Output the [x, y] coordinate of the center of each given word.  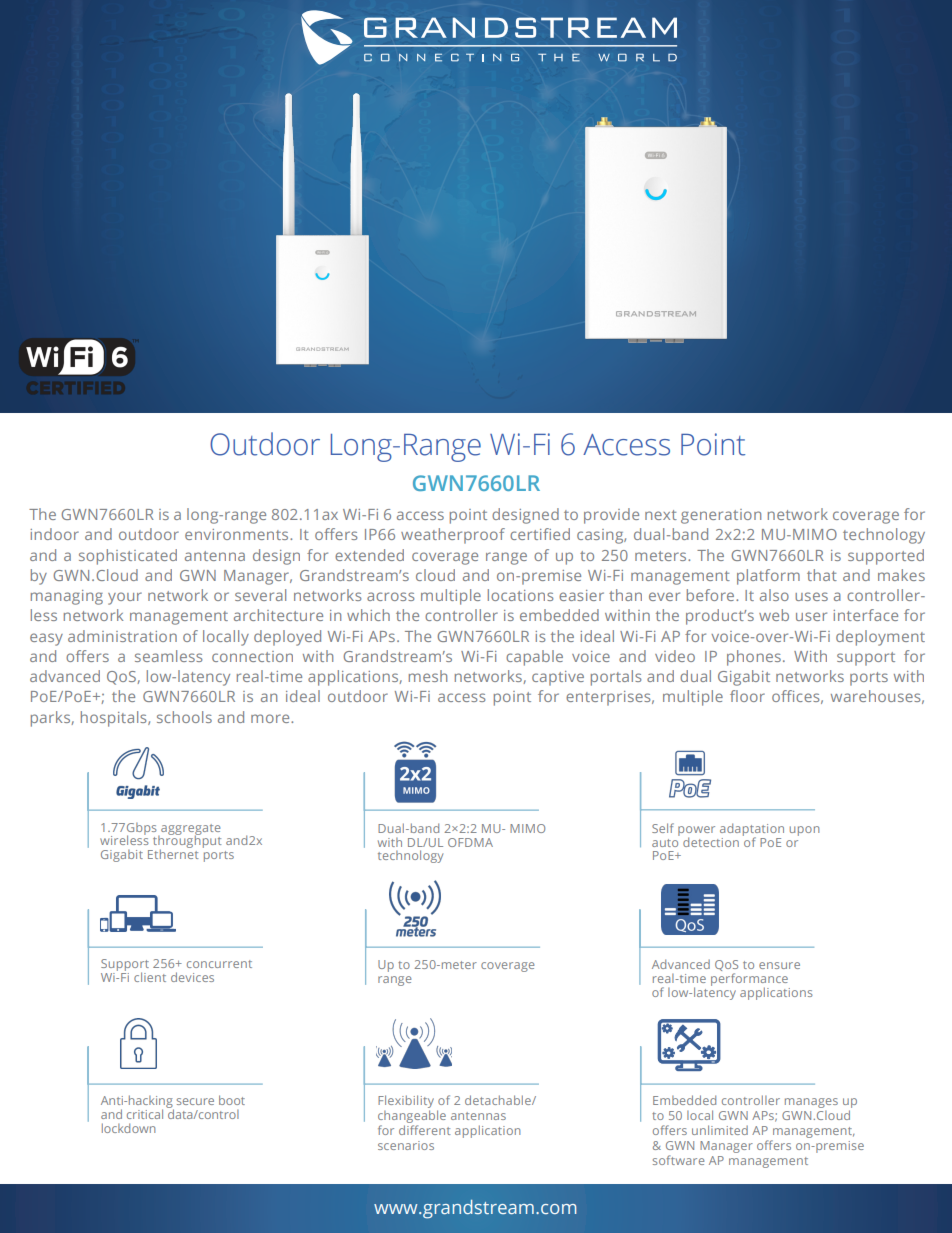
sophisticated [128, 557]
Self [663, 828]
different [424, 1130]
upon [804, 831]
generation [721, 516]
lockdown [128, 1128]
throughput [186, 842]
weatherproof [453, 536]
